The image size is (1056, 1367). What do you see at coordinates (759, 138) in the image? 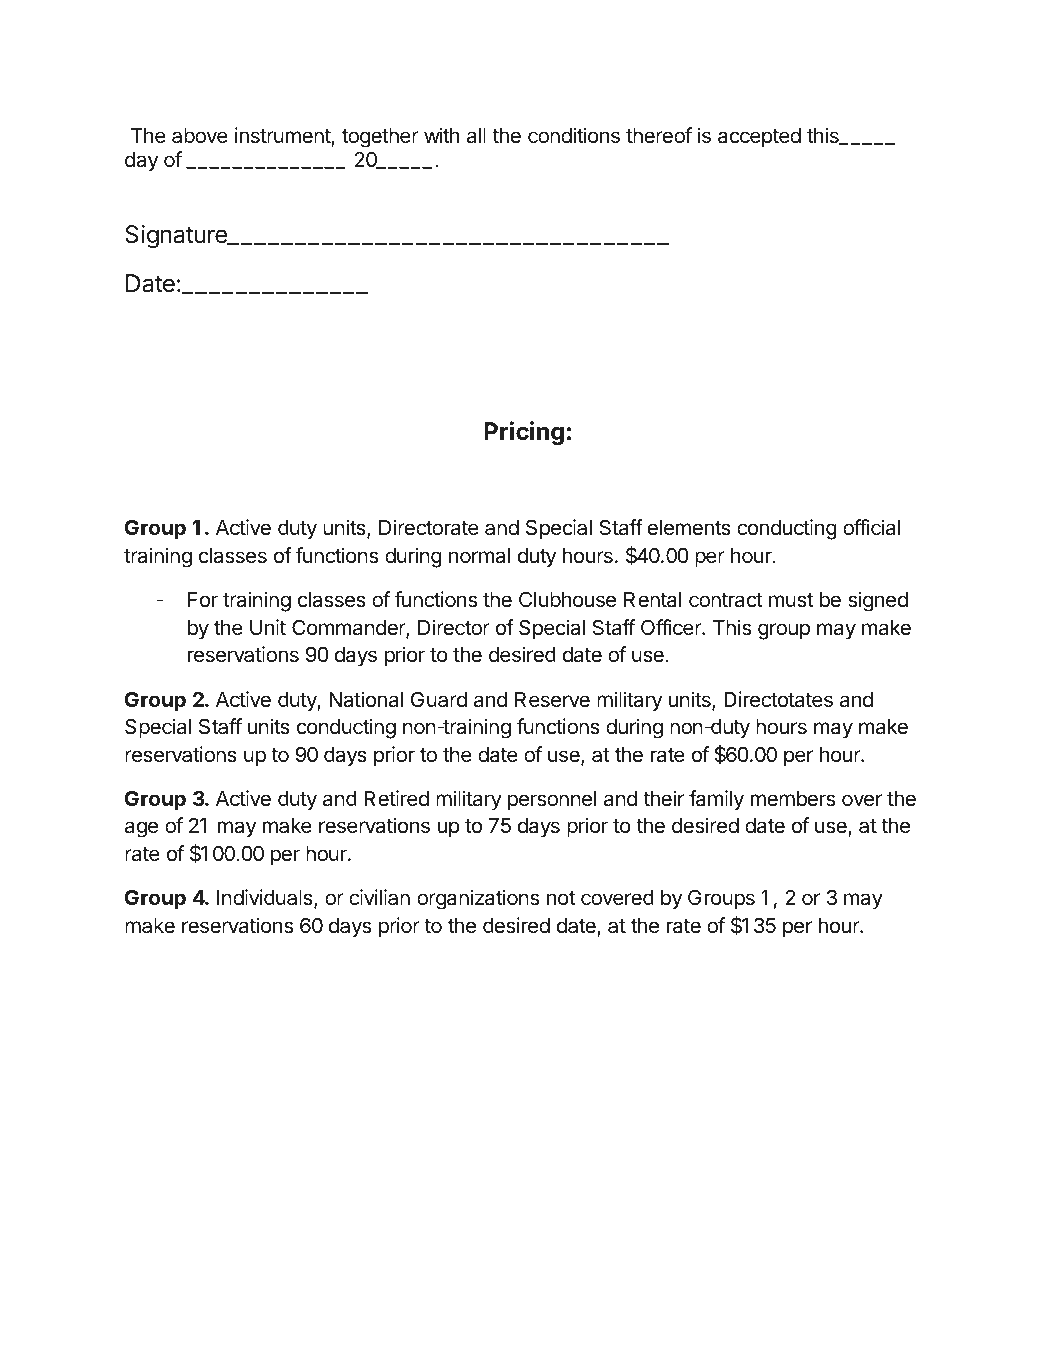
I see `accepted` at bounding box center [759, 138].
